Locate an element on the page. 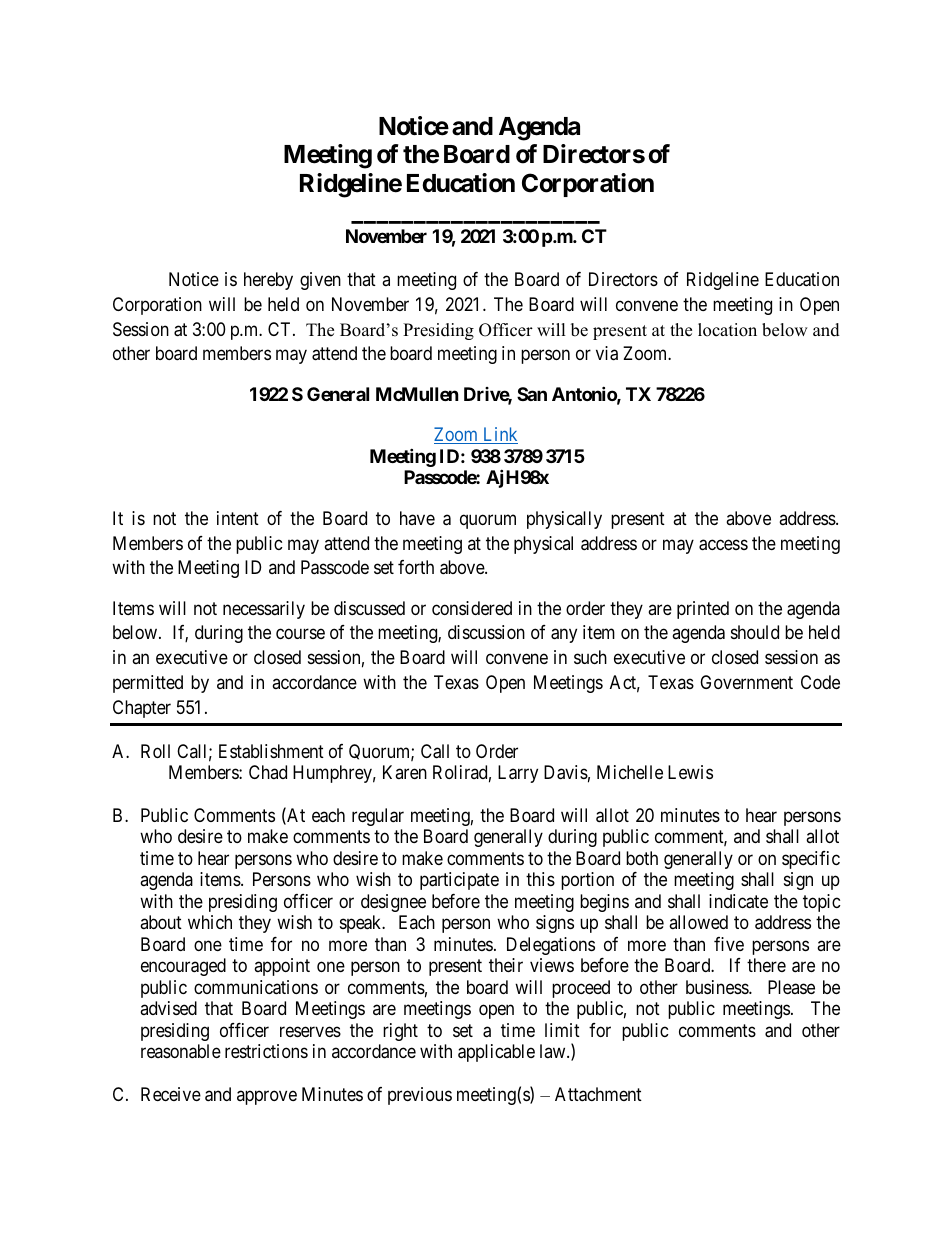 This page has width=952, height=1233. via is located at coordinates (607, 353).
